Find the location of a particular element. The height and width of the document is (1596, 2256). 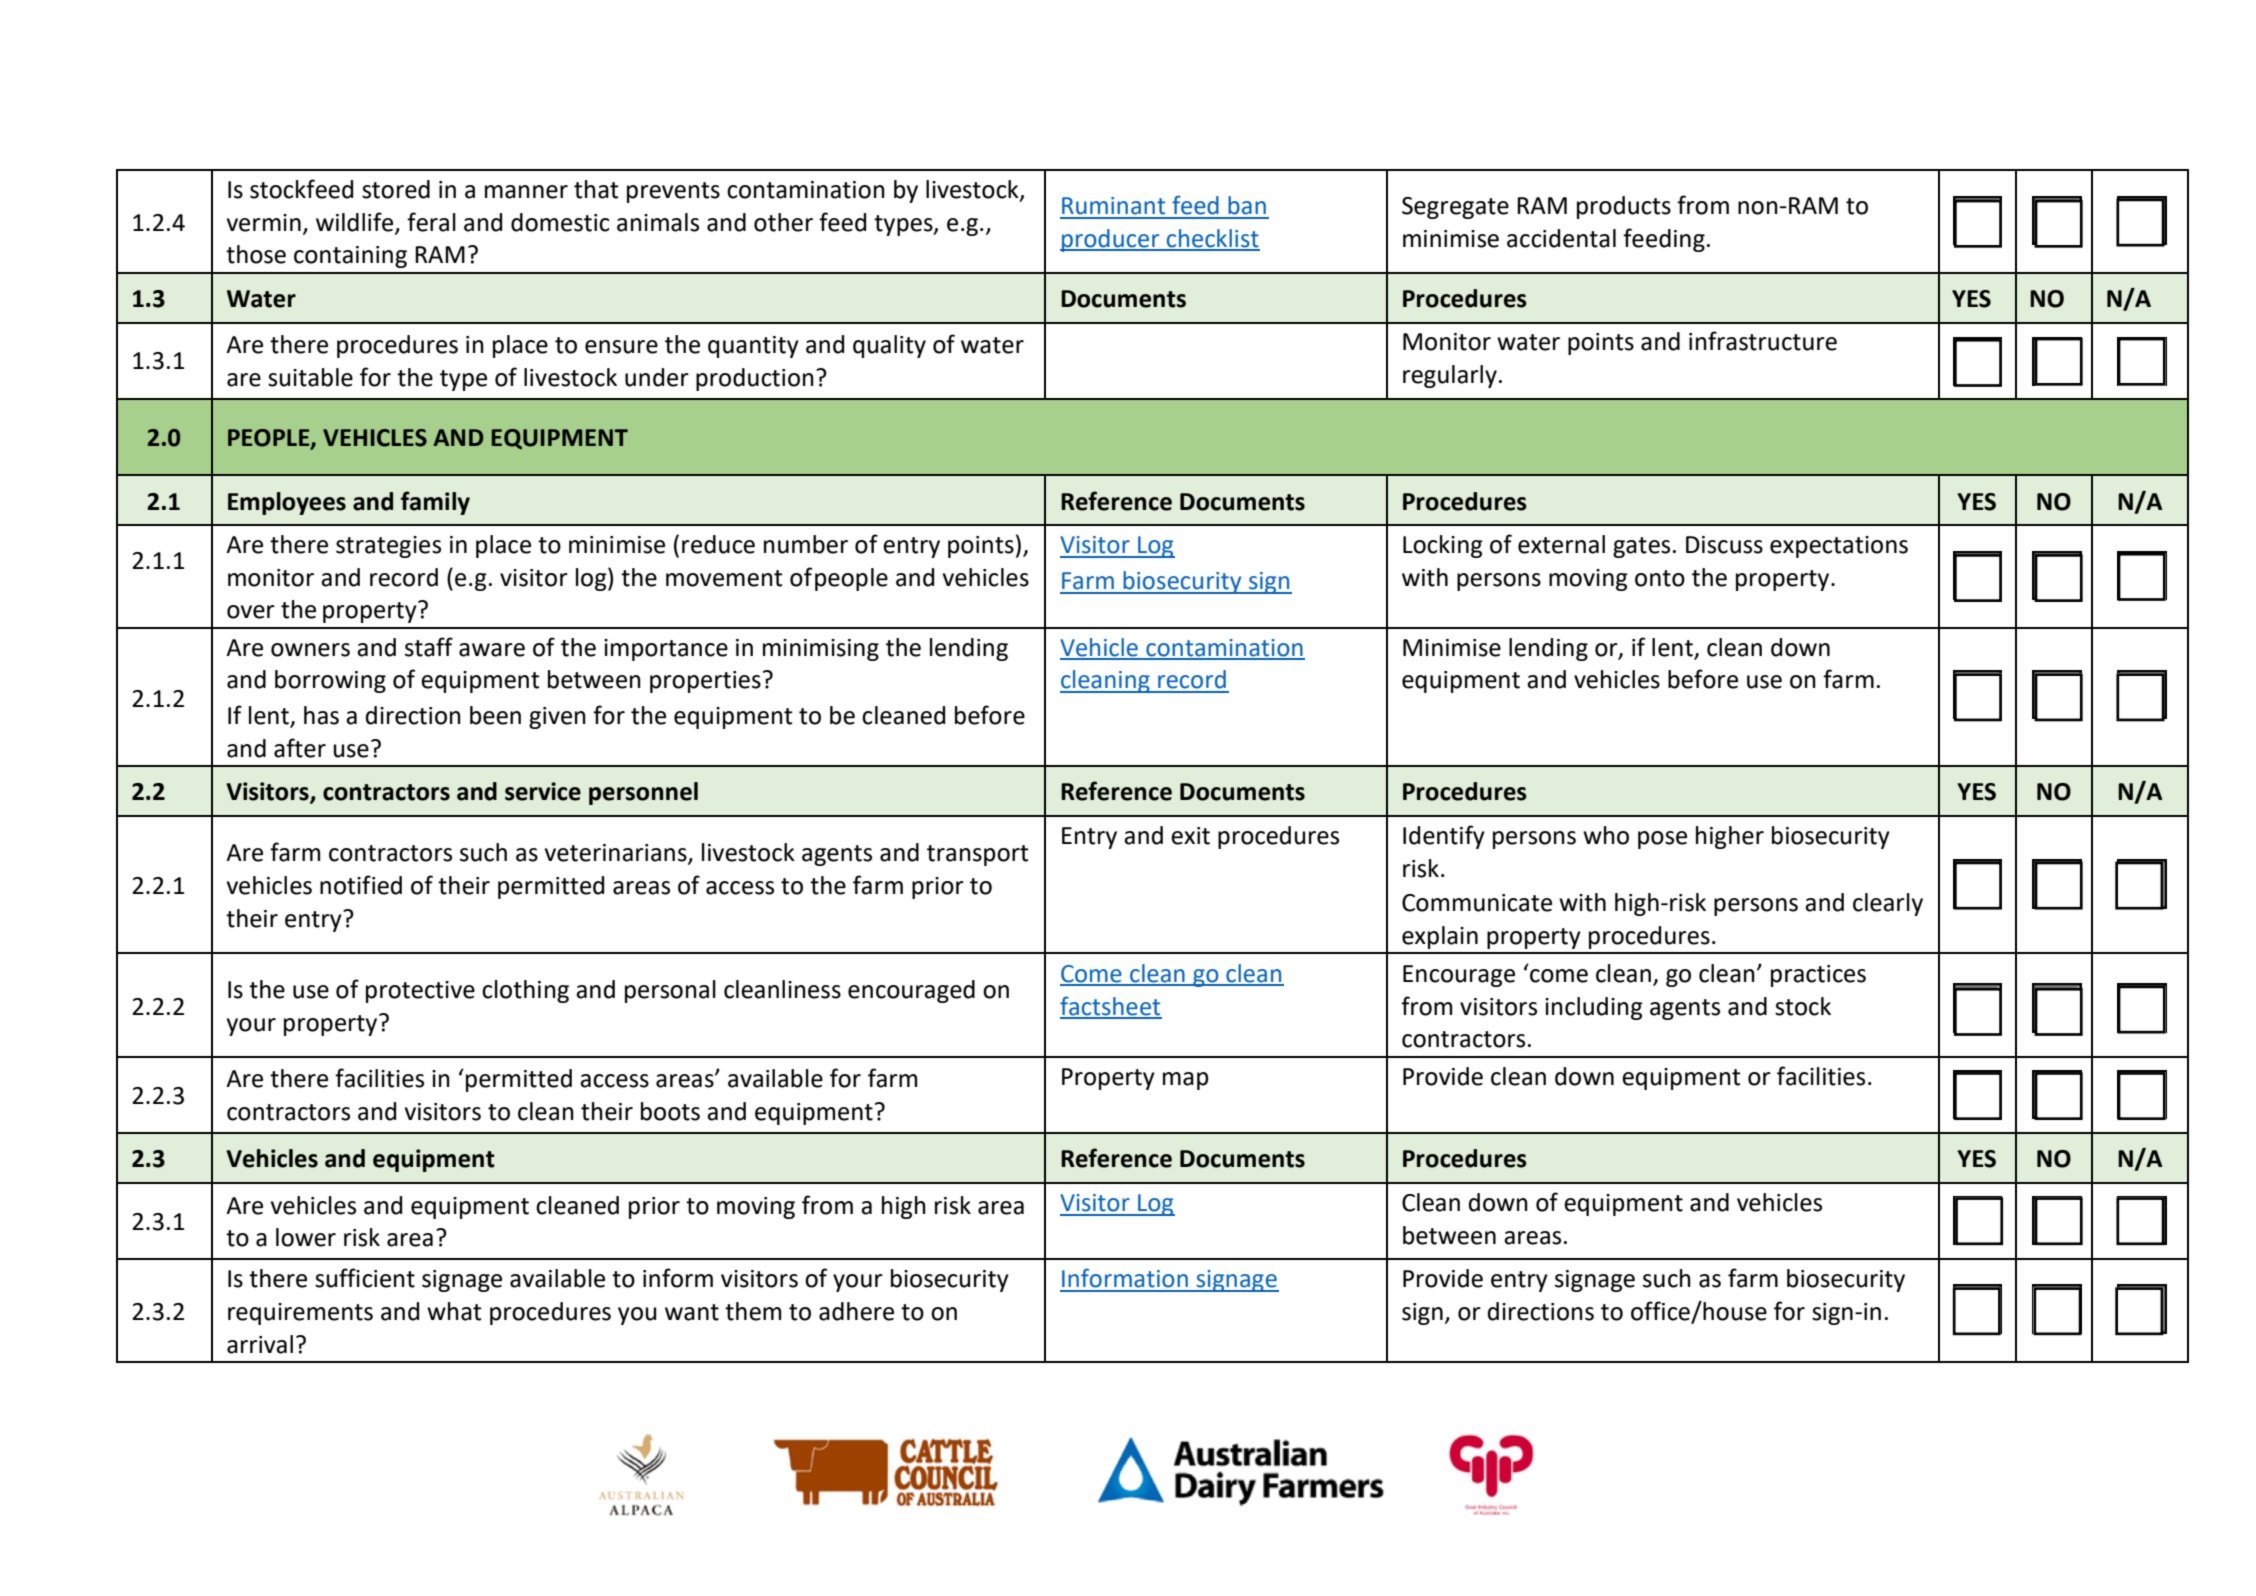

exit is located at coordinates (1190, 836).
